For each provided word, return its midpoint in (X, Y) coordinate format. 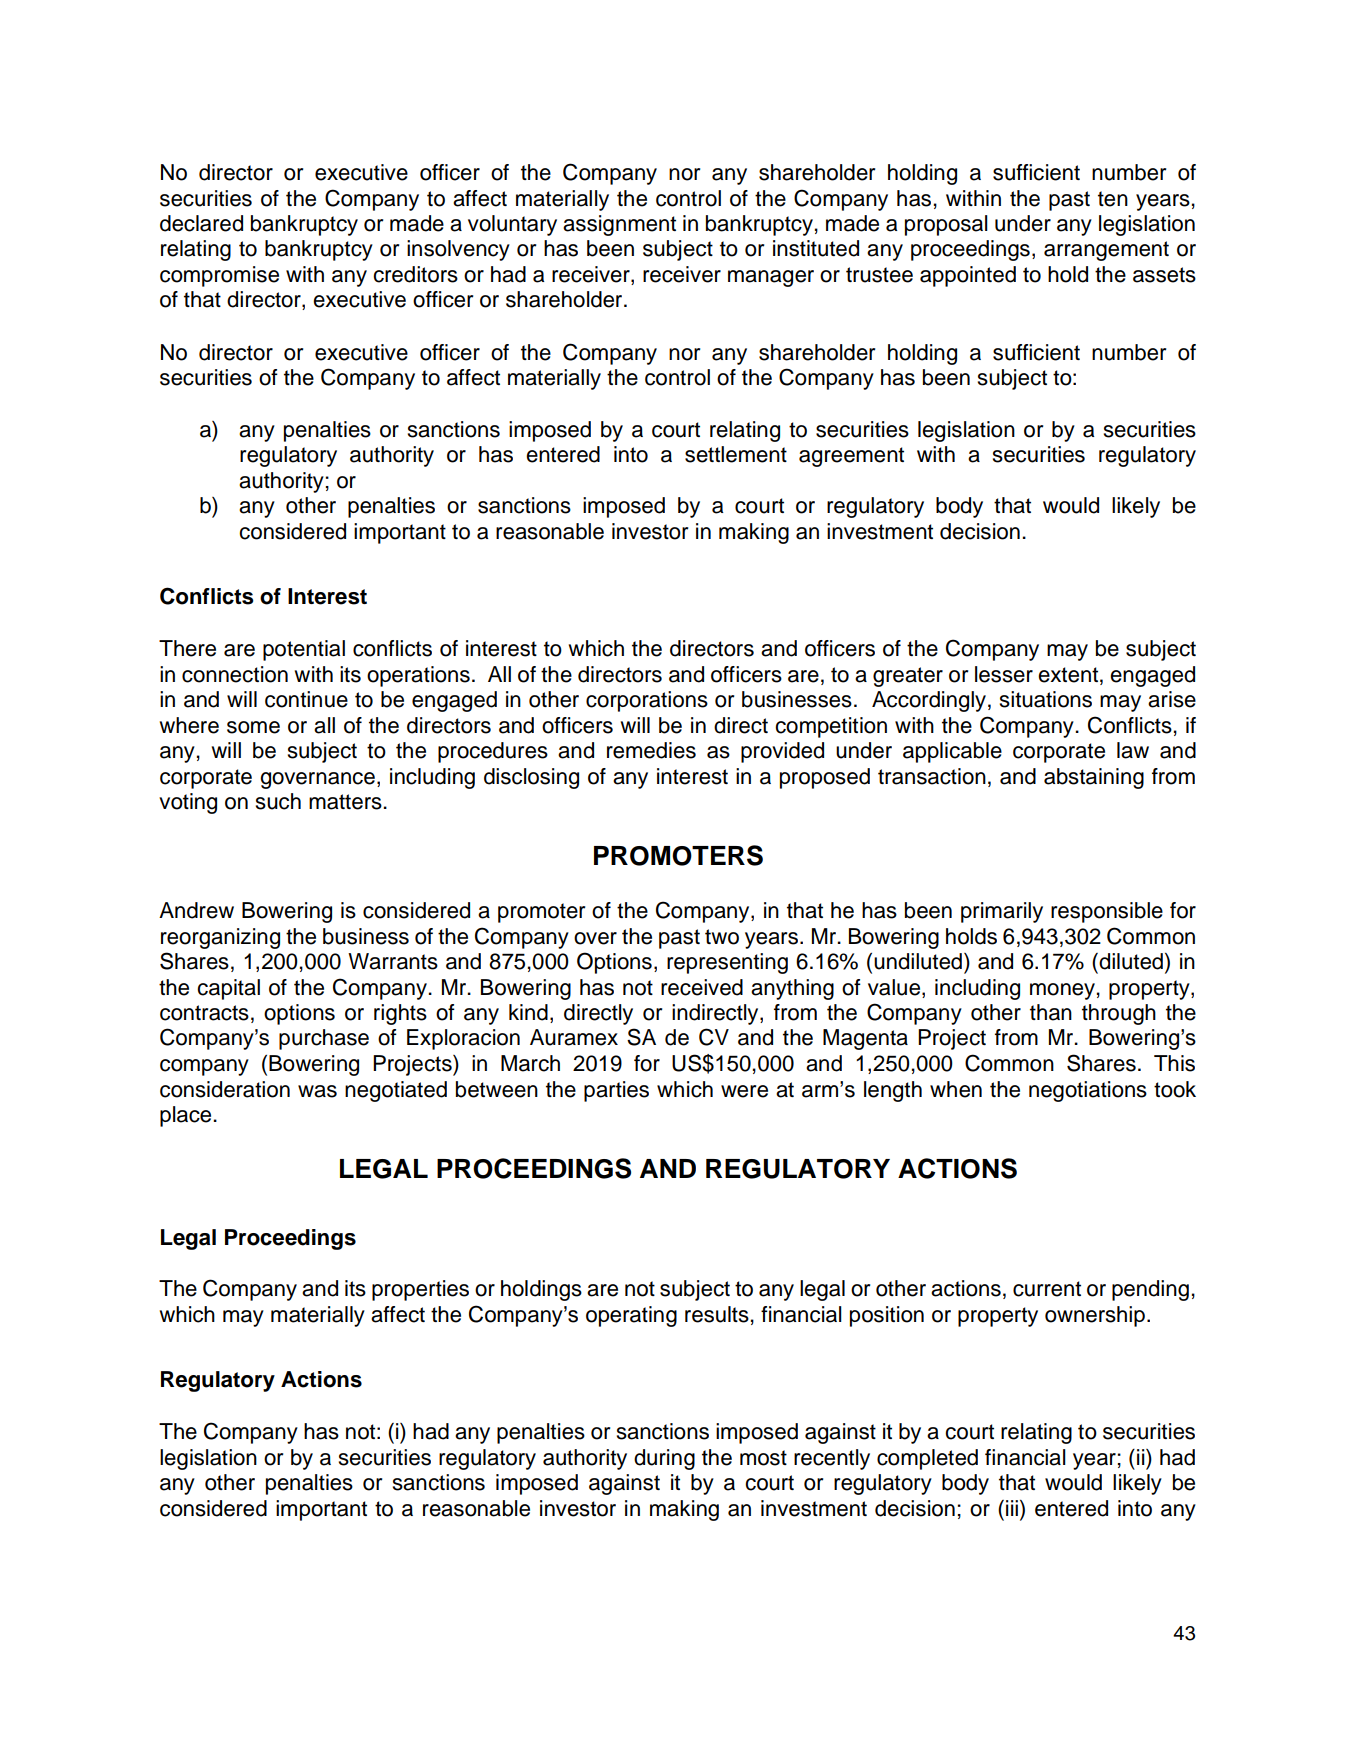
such (278, 801)
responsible (1107, 912)
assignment (619, 225)
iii (1012, 1508)
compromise (219, 276)
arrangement (1106, 251)
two (722, 937)
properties (420, 1290)
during (664, 1459)
